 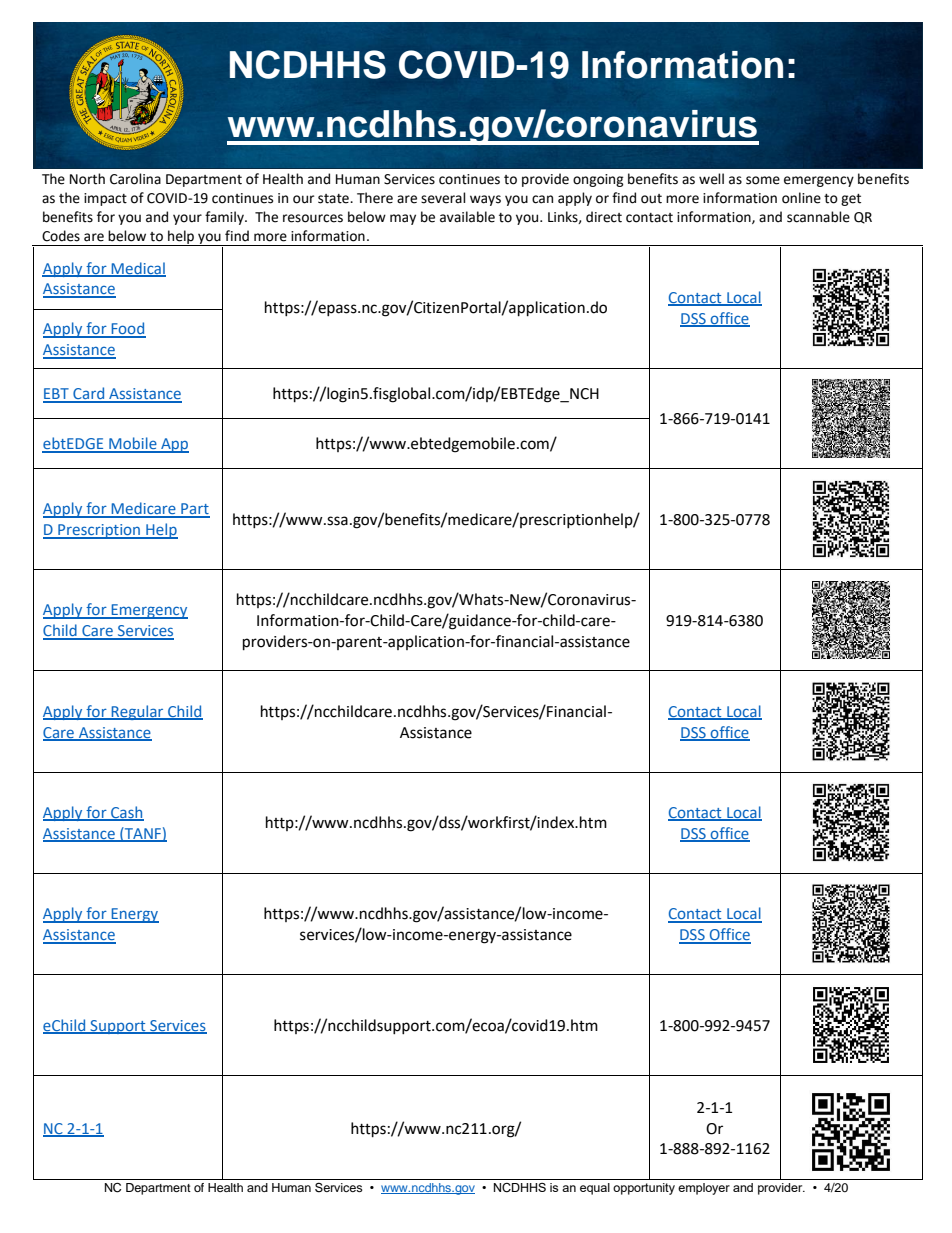 What do you see at coordinates (187, 219) in the screenshot?
I see `your` at bounding box center [187, 219].
